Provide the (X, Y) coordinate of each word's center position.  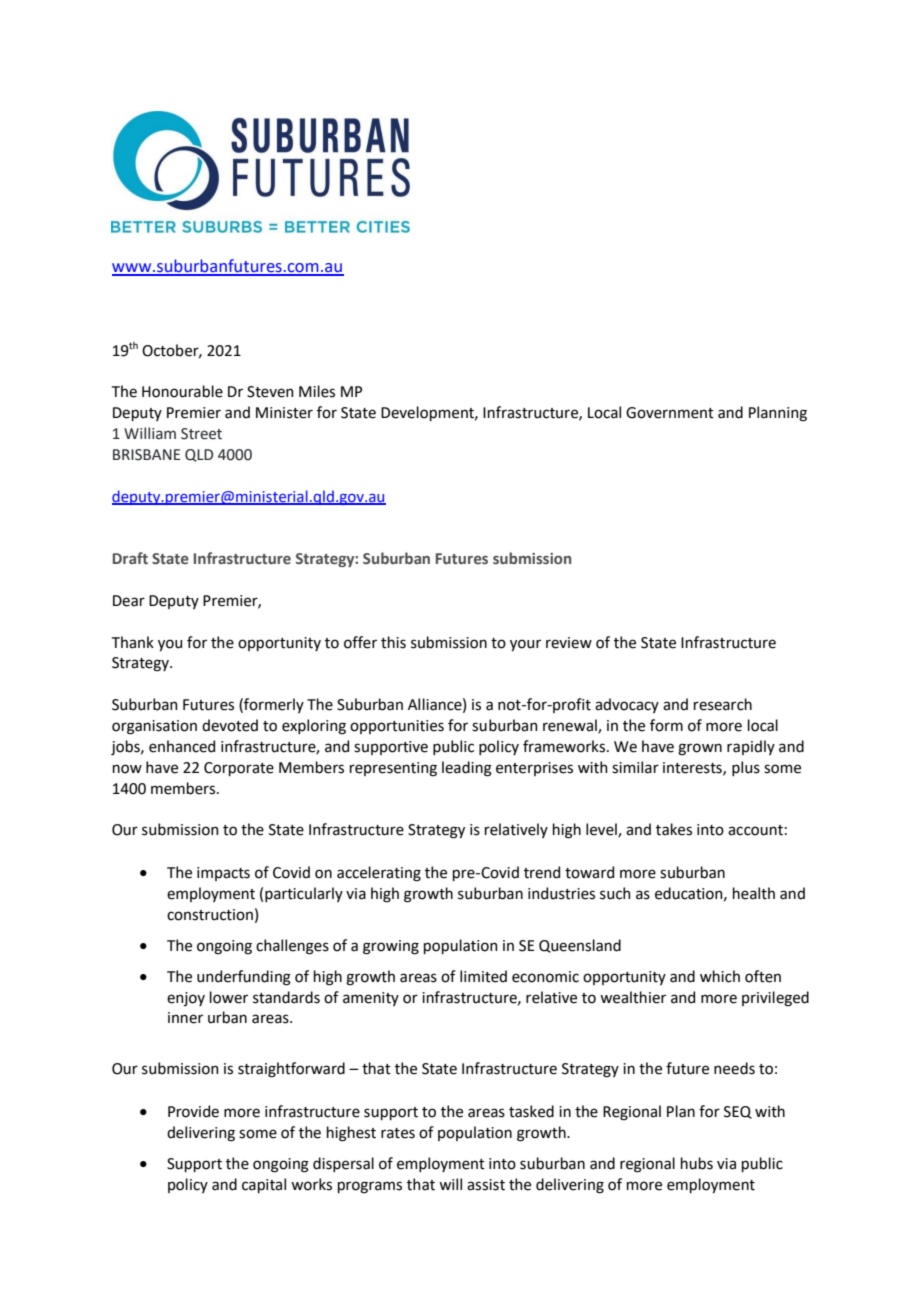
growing (391, 947)
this (393, 642)
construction (210, 915)
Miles (317, 391)
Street (201, 434)
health (754, 893)
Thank (133, 642)
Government (670, 413)
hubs (697, 1163)
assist (486, 1185)
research (723, 704)
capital (264, 1185)
